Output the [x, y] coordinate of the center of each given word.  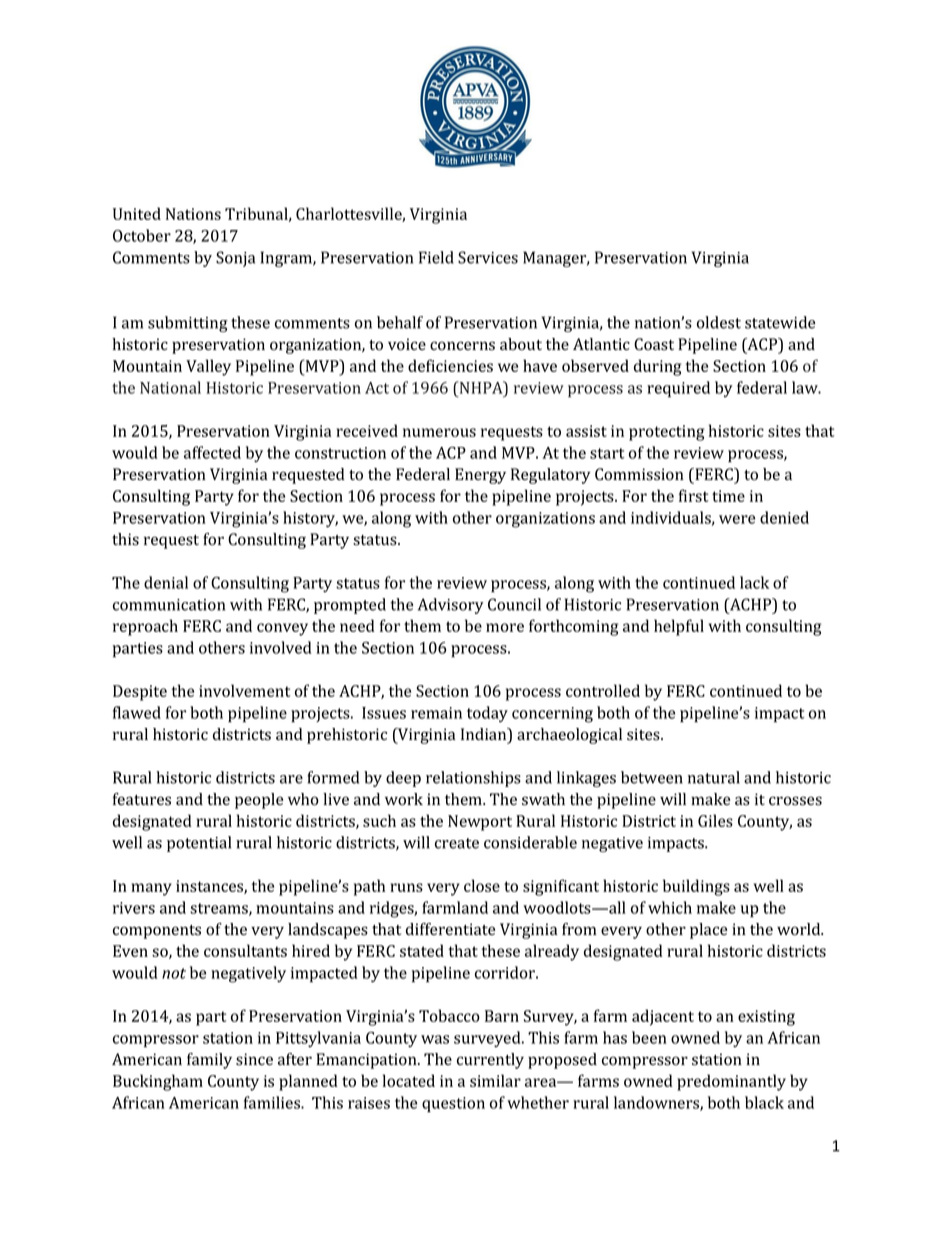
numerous [439, 432]
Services [488, 257]
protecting [667, 433]
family [209, 1061]
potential [199, 844]
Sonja [235, 259]
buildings [696, 887]
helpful [679, 627]
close [482, 885]
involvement [244, 690]
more [505, 627]
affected [212, 452]
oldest [719, 322]
